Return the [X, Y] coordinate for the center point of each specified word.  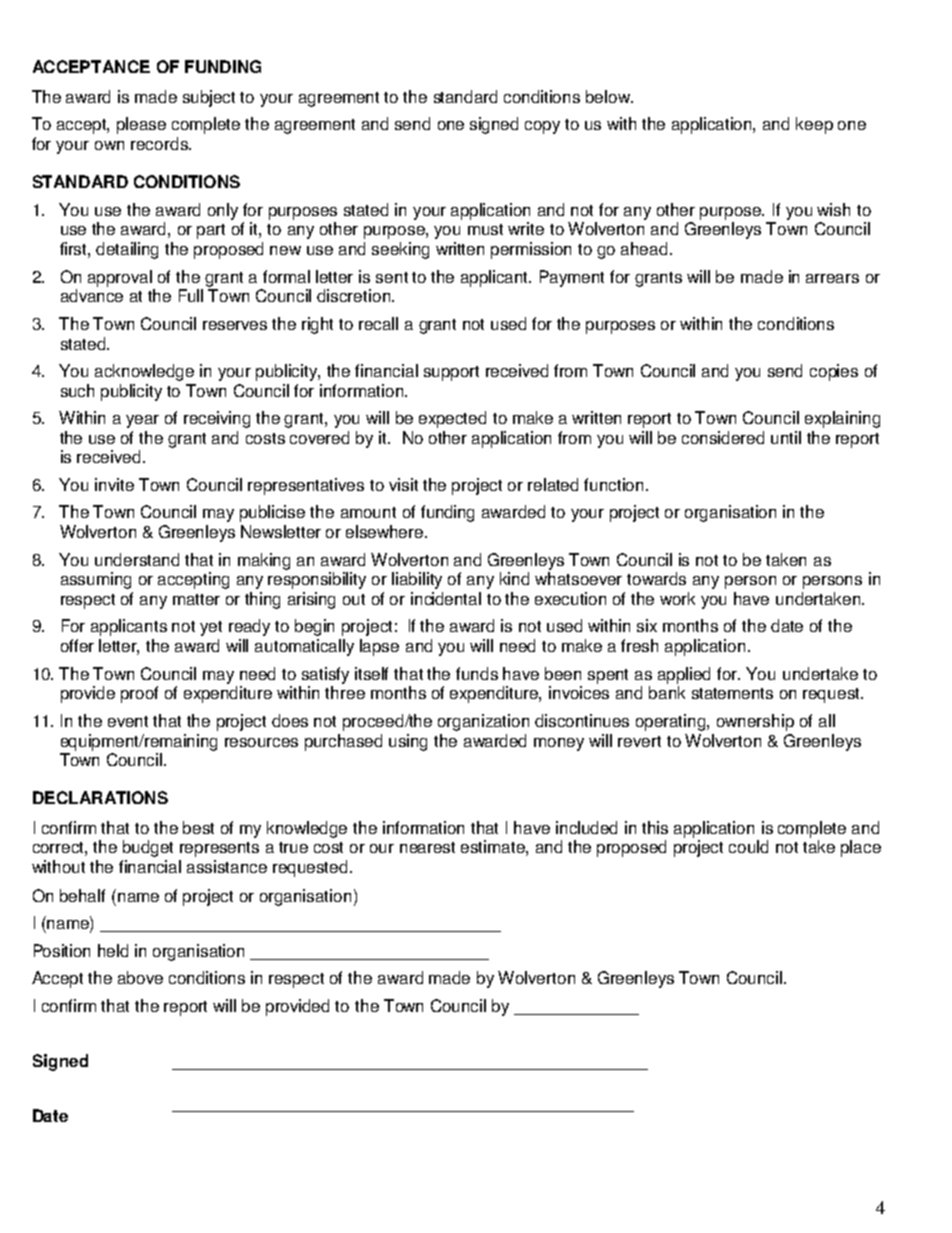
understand [137, 559]
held [113, 950]
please [141, 125]
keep [814, 125]
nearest [427, 847]
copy [542, 127]
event [128, 721]
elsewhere [386, 531]
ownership [755, 722]
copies [834, 372]
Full [191, 295]
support [451, 373]
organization [483, 722]
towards [656, 578]
